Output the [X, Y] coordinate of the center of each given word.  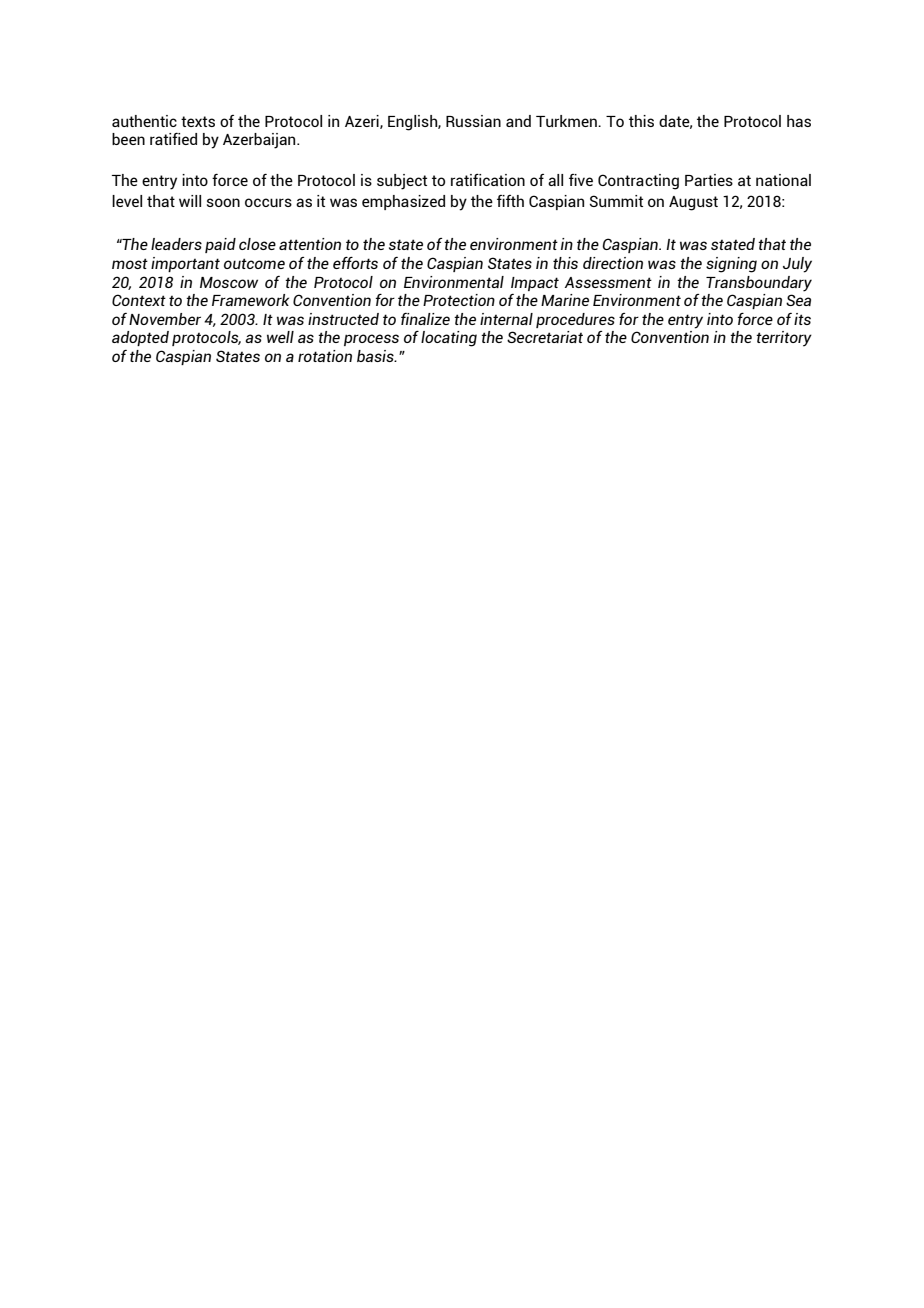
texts [198, 121]
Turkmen [567, 121]
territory [784, 339]
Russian [473, 121]
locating [449, 339]
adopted [140, 338]
